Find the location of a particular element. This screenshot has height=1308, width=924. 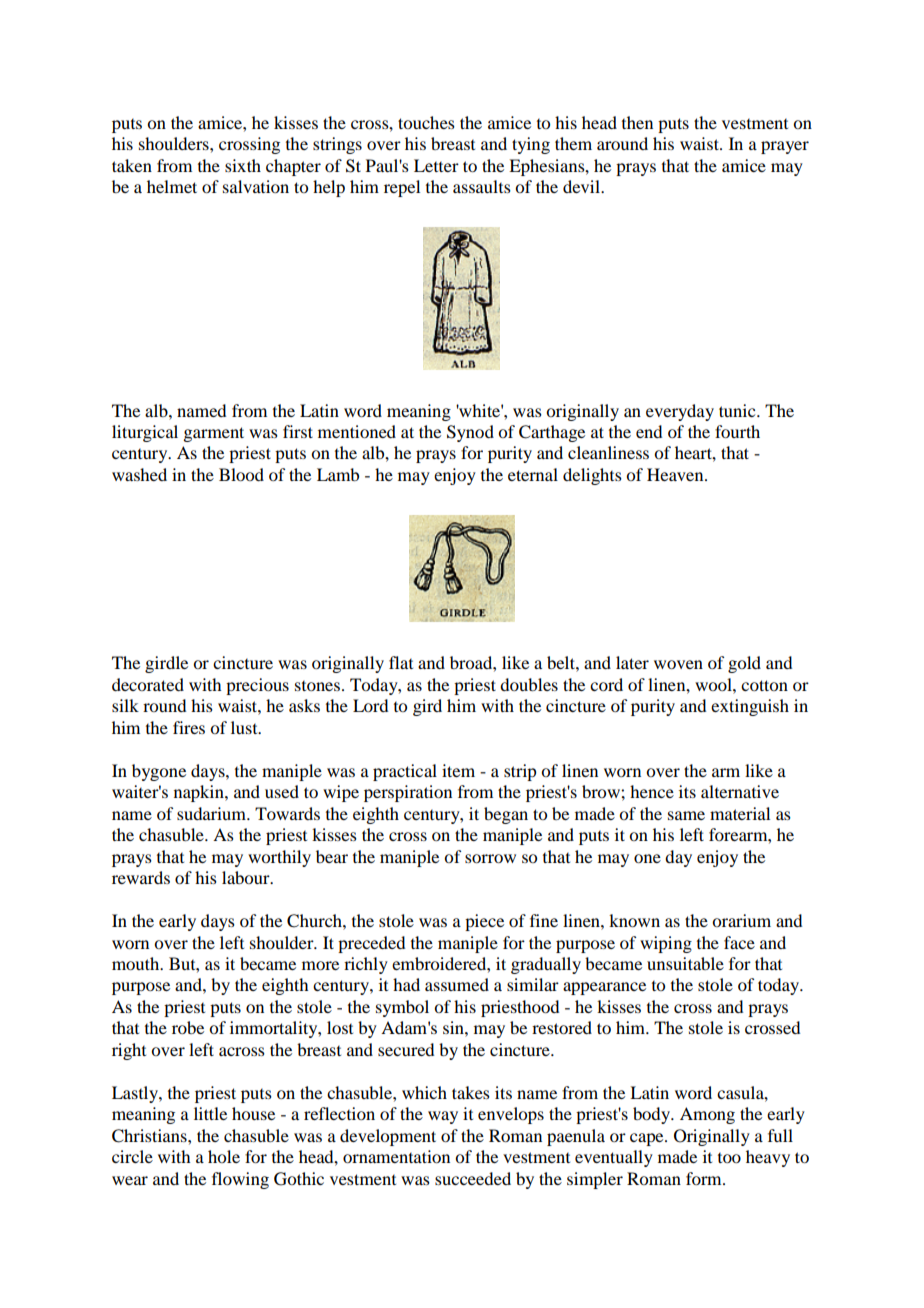

sixth is located at coordinates (243, 165).
